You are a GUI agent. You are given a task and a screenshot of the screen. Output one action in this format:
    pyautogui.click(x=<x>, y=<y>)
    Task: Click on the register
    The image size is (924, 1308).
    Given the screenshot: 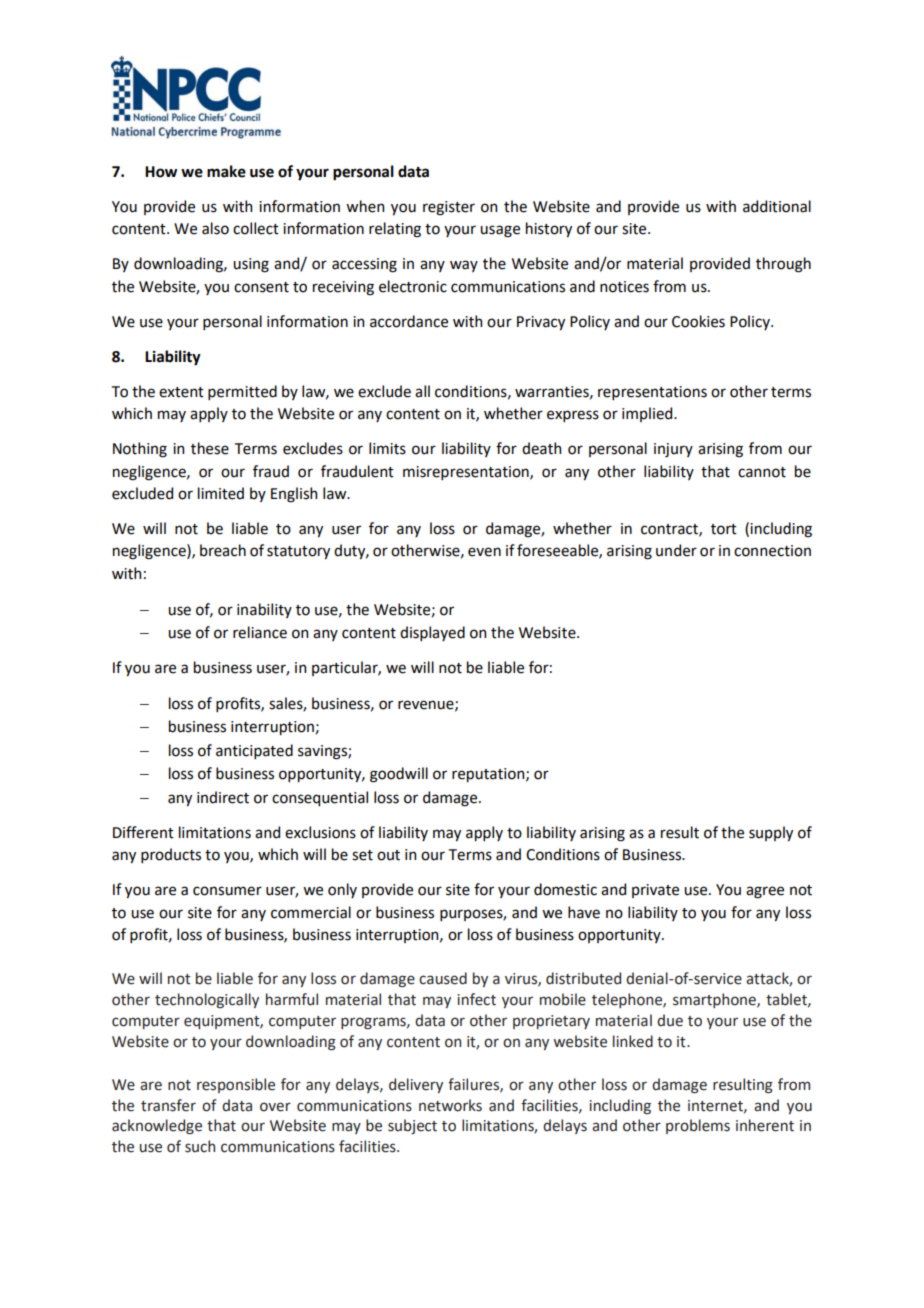 What is the action you would take?
    pyautogui.click(x=449, y=208)
